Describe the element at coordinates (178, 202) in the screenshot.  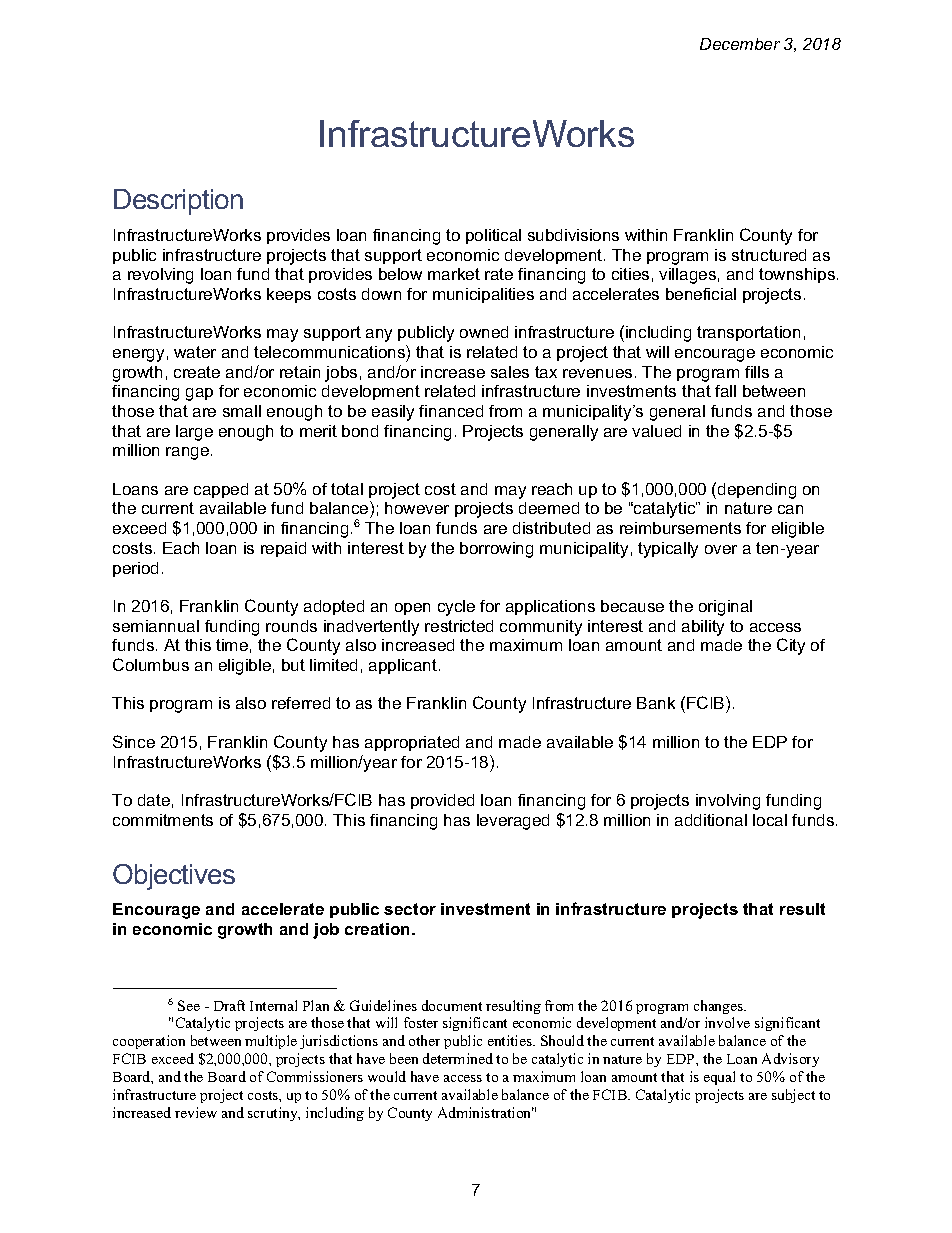
I see `Description` at that location.
